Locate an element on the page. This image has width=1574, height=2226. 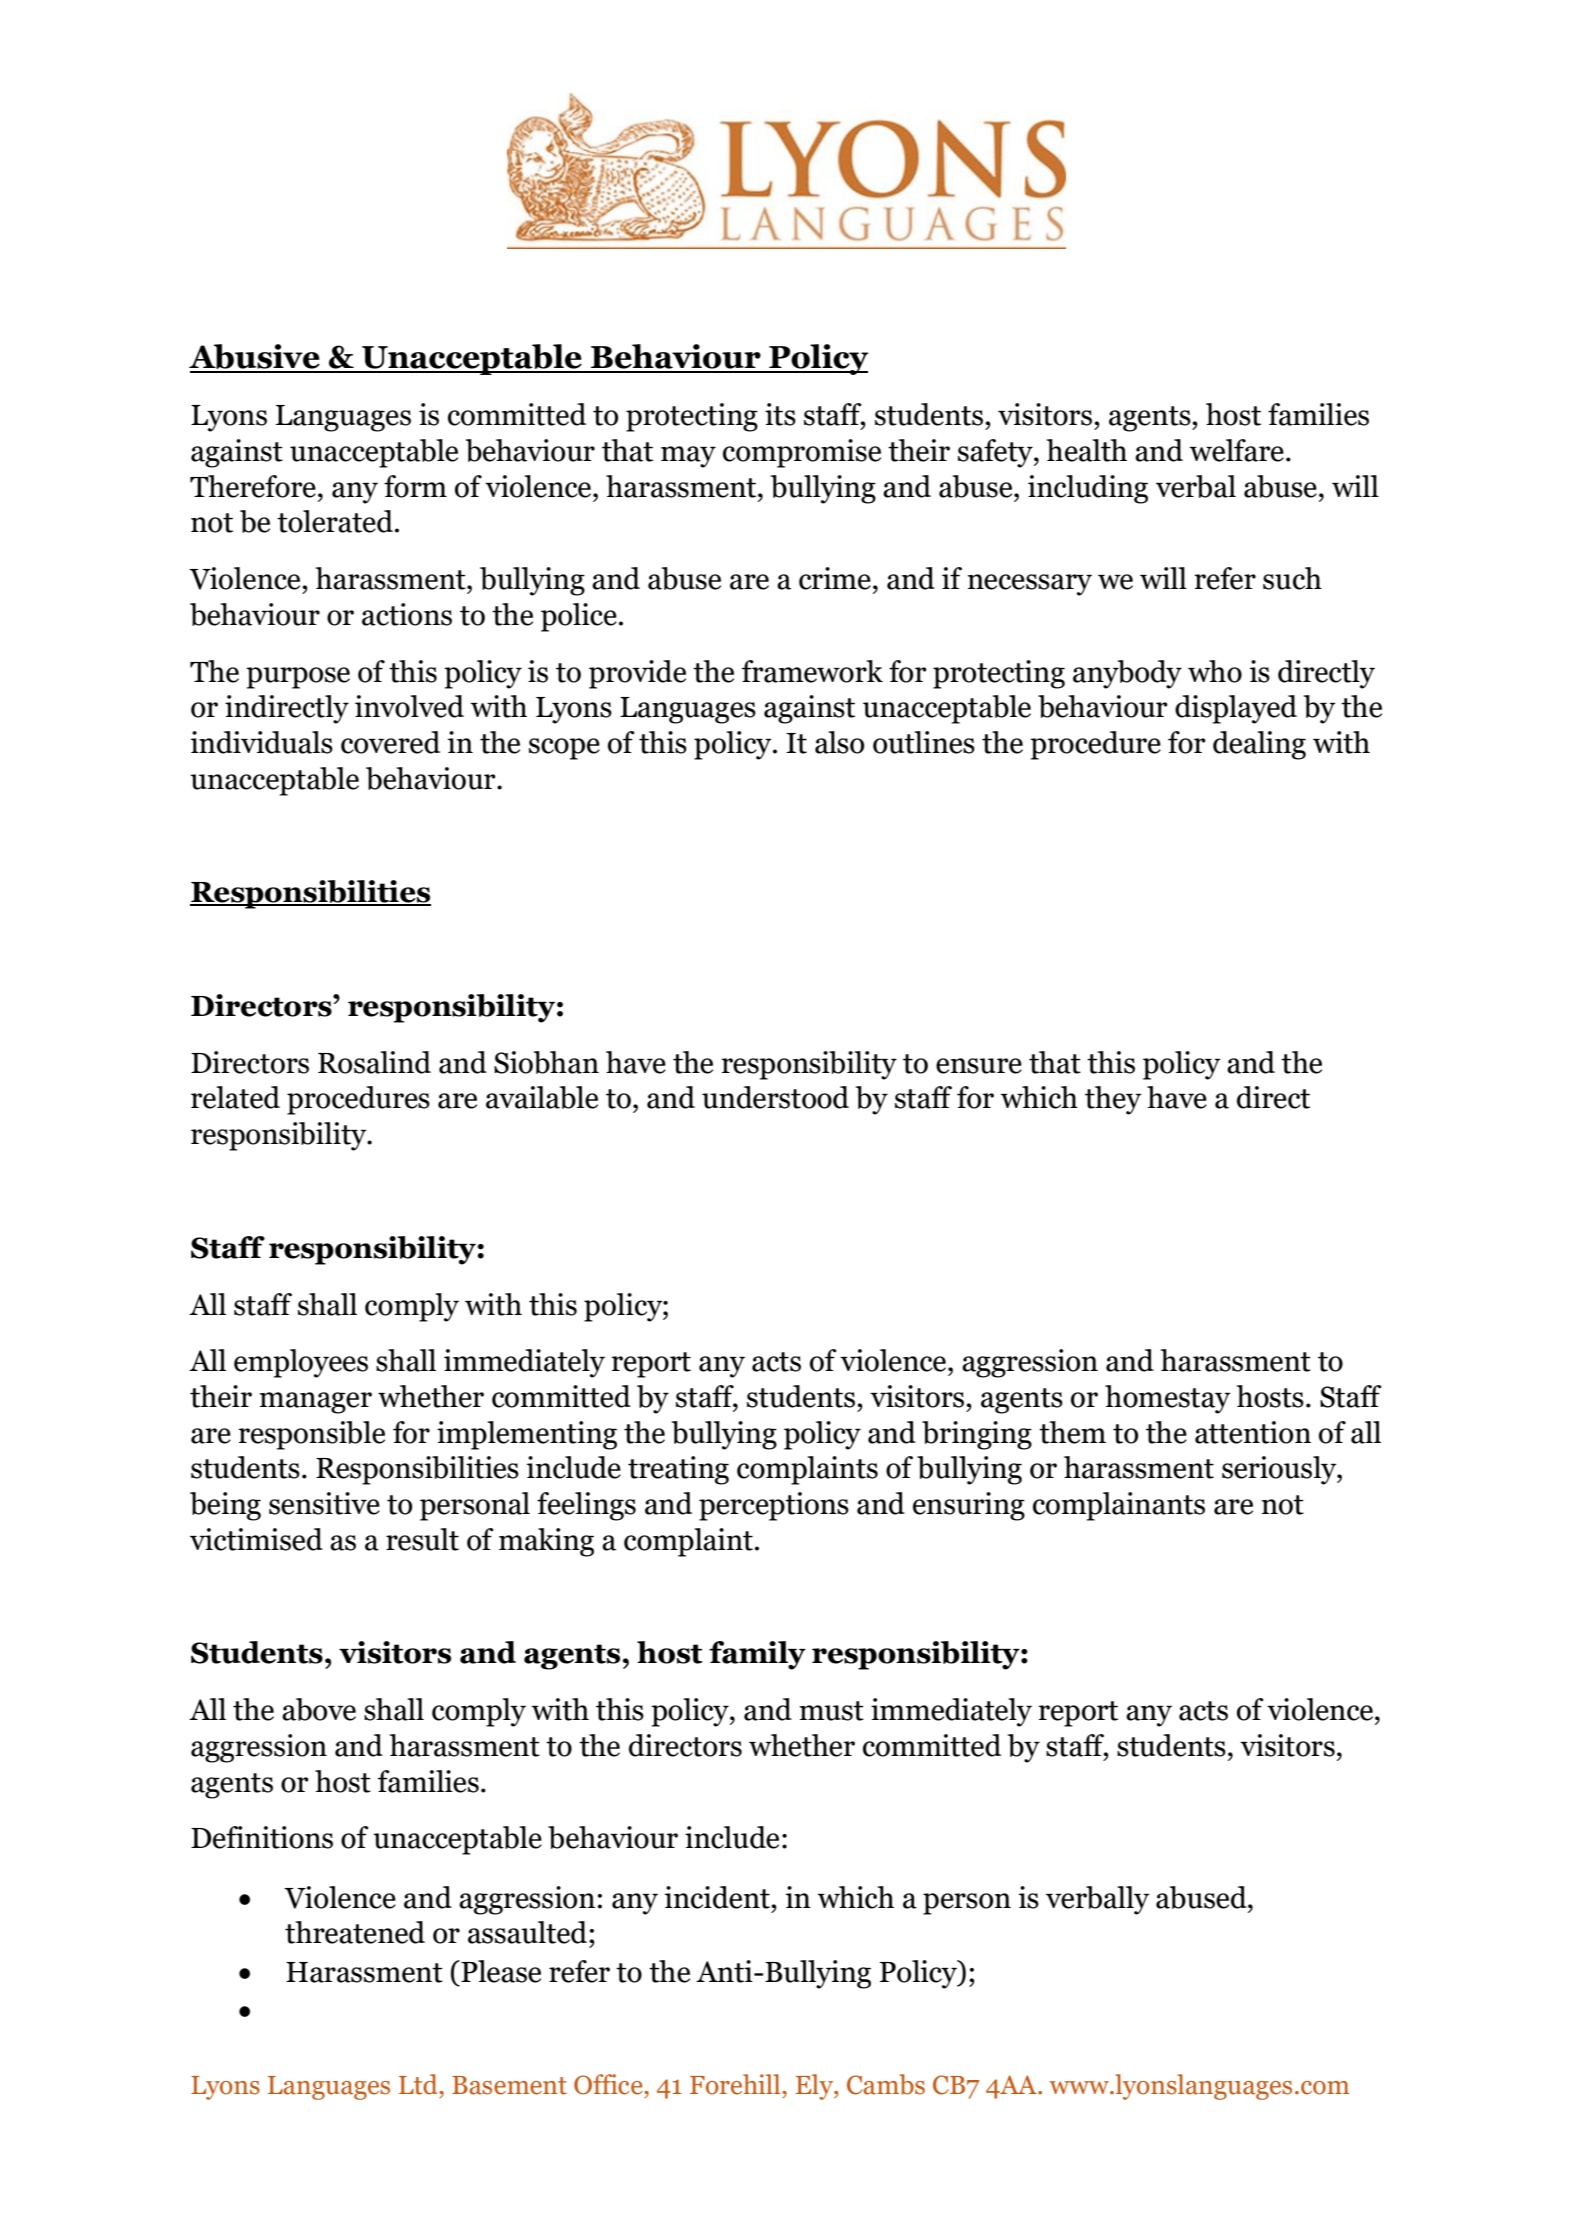
family is located at coordinates (757, 1655).
